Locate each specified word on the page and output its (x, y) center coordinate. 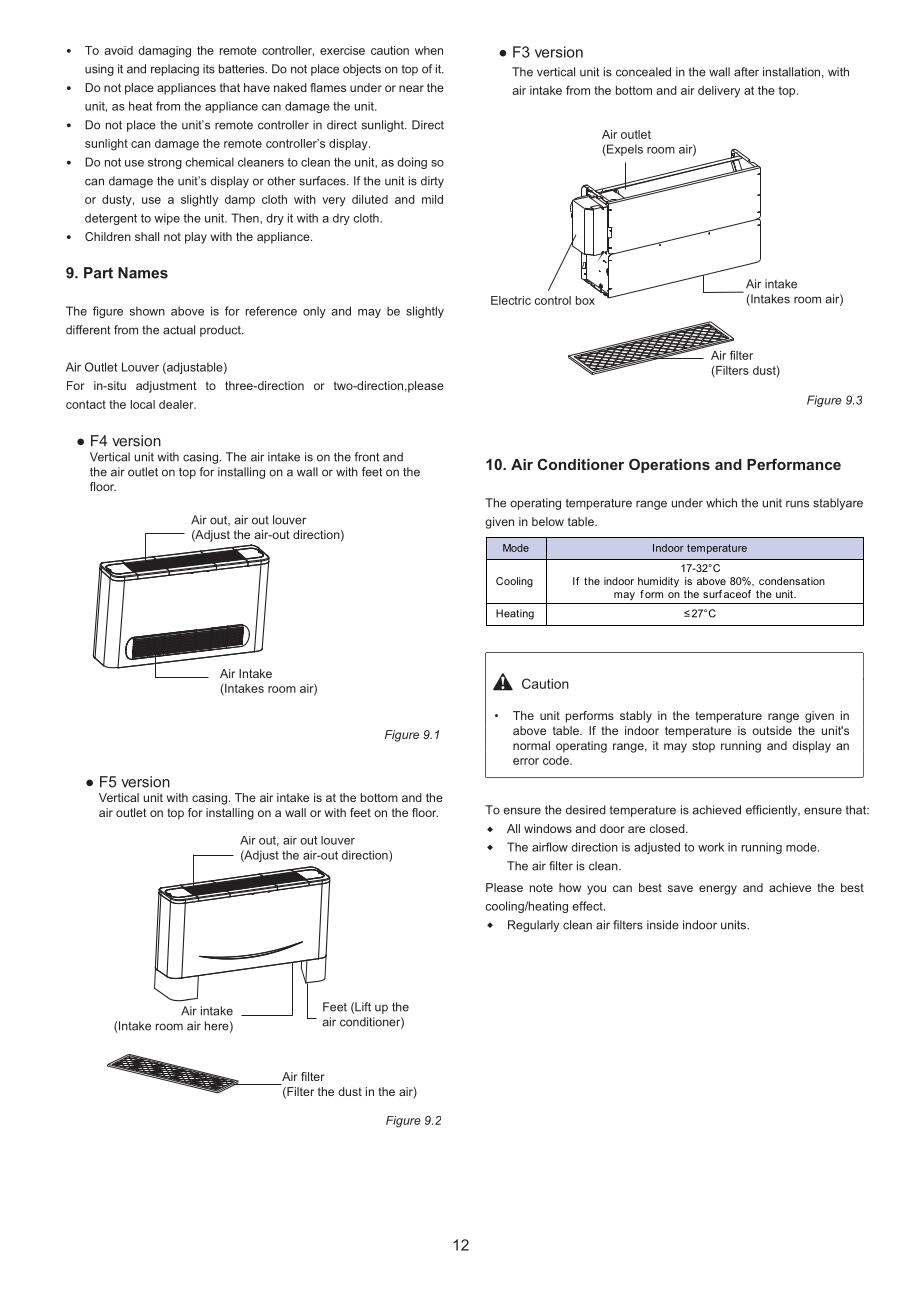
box (585, 300)
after (746, 72)
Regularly (533, 926)
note (541, 887)
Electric (511, 300)
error (526, 761)
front (366, 457)
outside (772, 730)
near (411, 88)
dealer (177, 404)
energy (718, 890)
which (721, 503)
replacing (175, 70)
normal (531, 745)
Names (143, 273)
